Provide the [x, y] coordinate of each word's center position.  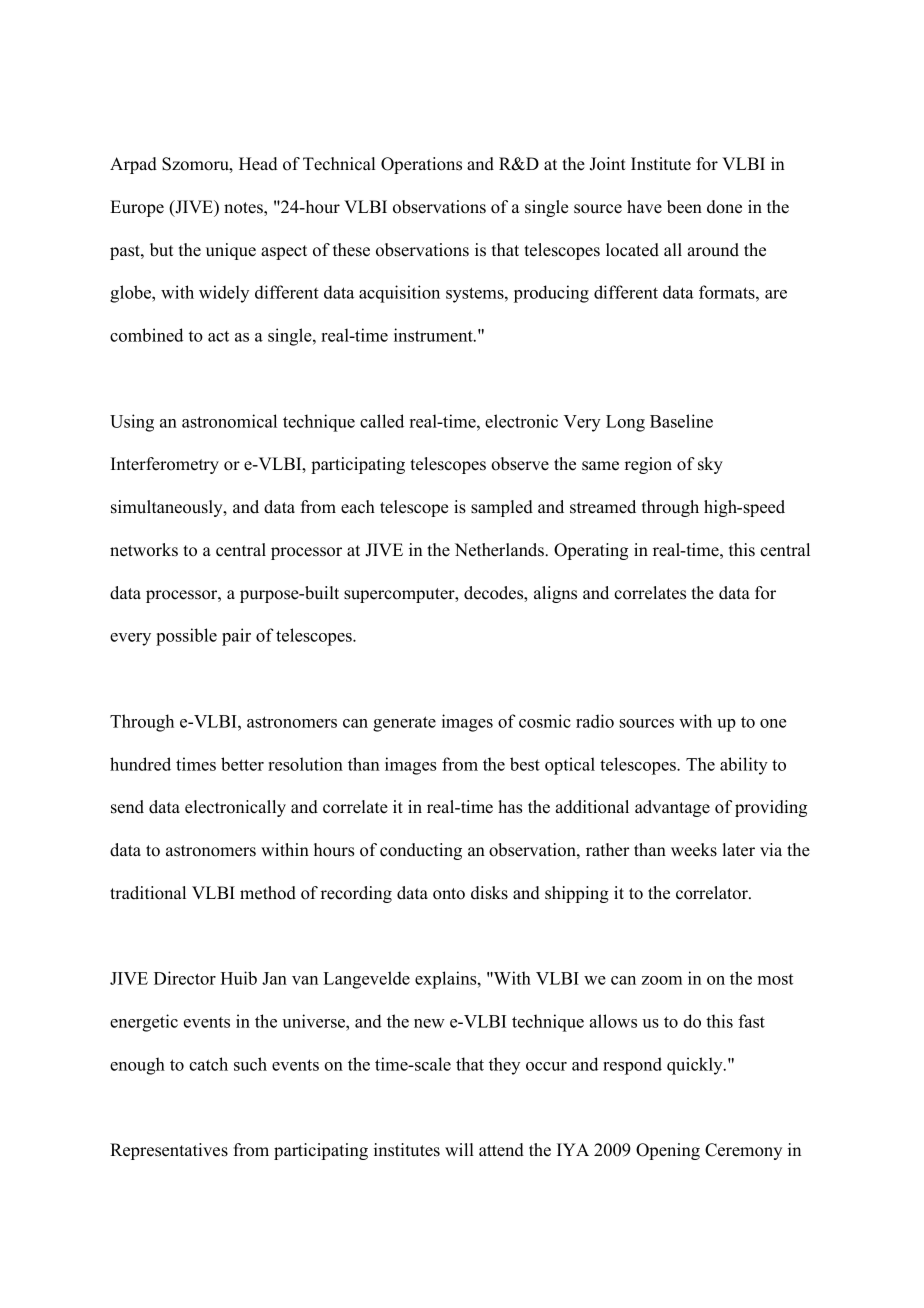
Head [258, 164]
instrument [434, 335]
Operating [591, 551]
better [242, 764]
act [218, 336]
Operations [421, 165]
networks [144, 550]
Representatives [169, 1151]
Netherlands [500, 550]
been [684, 207]
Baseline [681, 421]
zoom [662, 980]
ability [744, 766]
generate [404, 724]
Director [185, 978]
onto [449, 894]
